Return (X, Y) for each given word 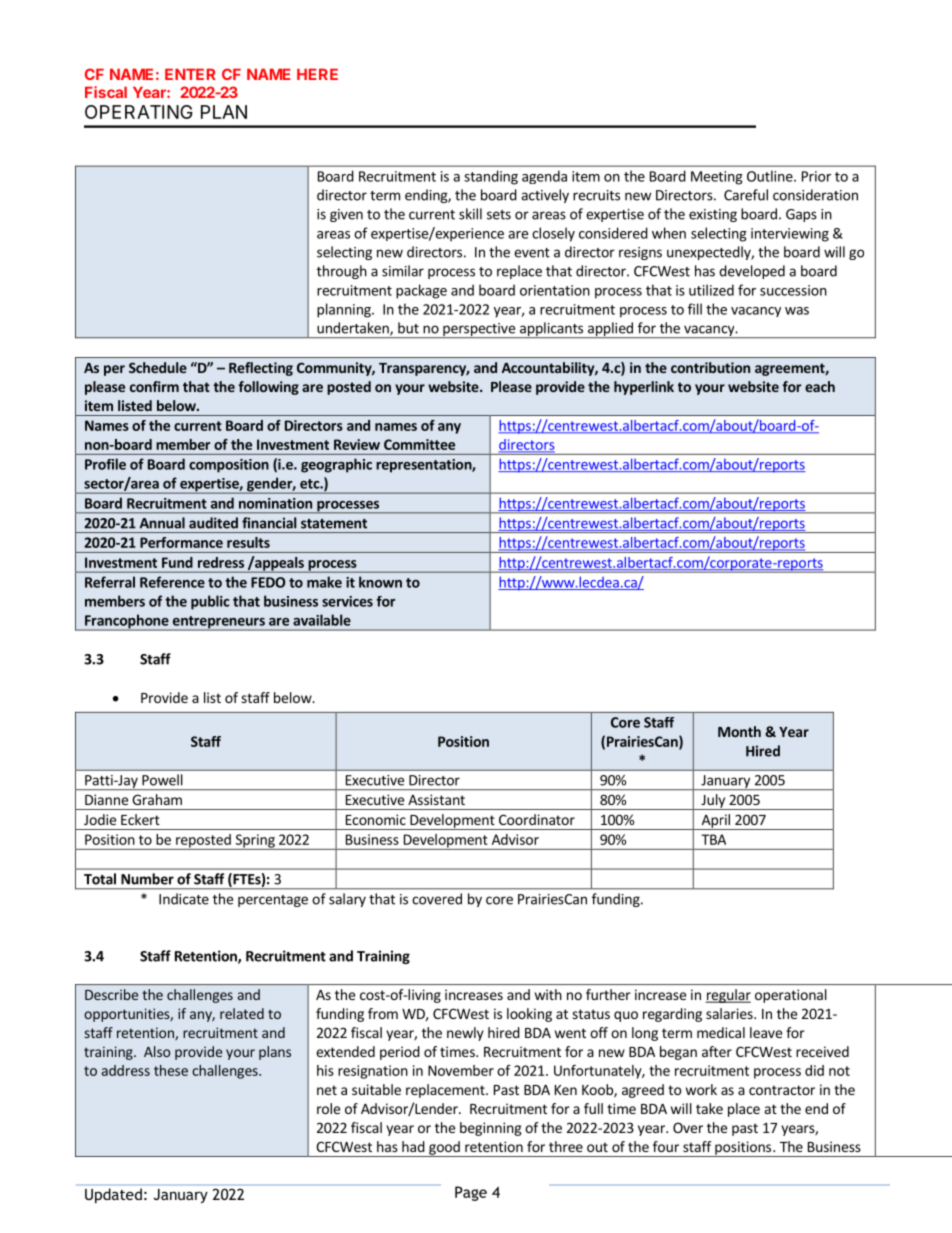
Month (739, 731)
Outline (771, 176)
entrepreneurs (218, 623)
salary (347, 900)
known (380, 582)
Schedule (158, 367)
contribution (710, 367)
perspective (479, 330)
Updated (113, 1195)
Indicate (184, 899)
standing (491, 177)
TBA (713, 839)
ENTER (190, 74)
